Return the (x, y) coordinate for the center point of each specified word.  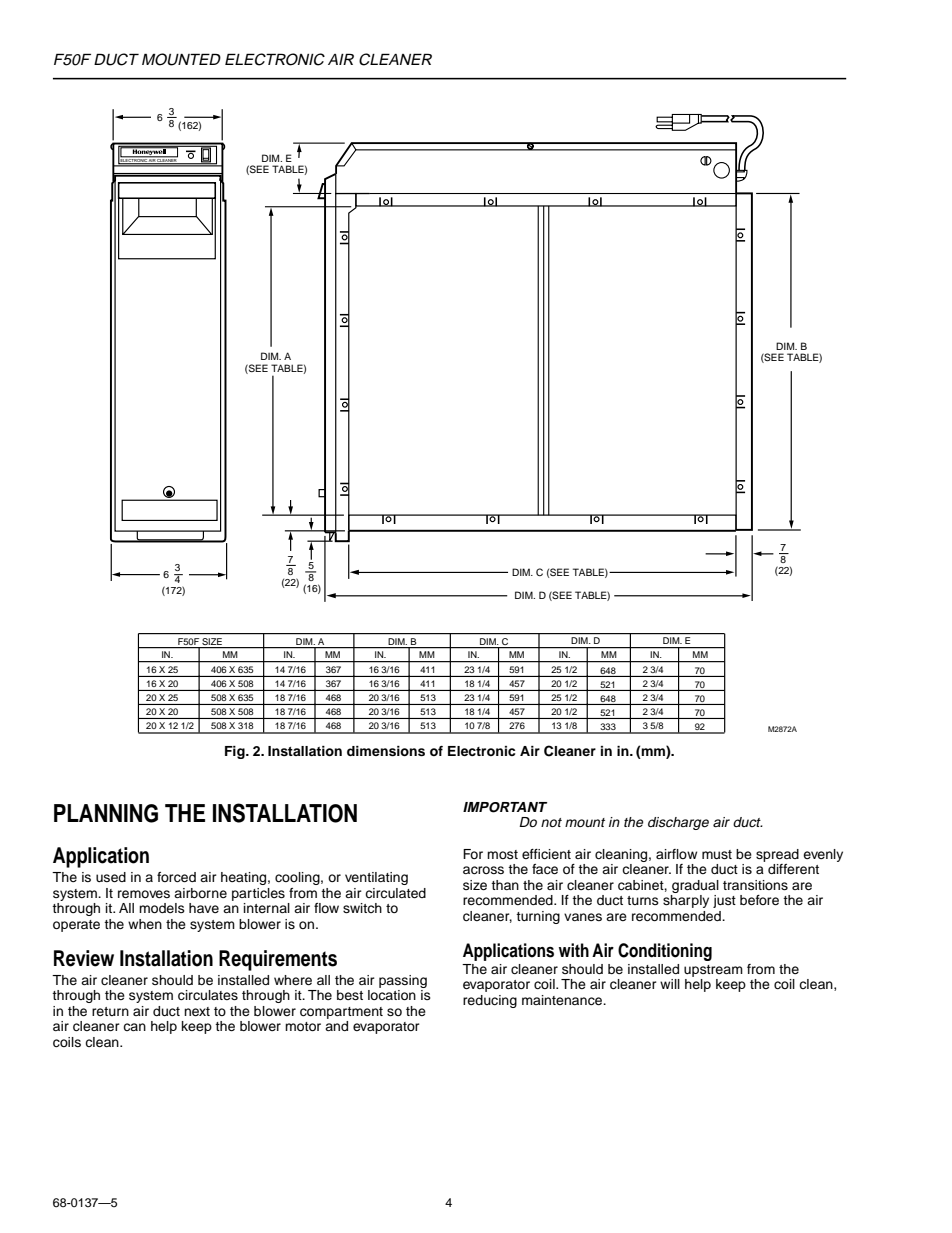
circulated (395, 893)
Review (84, 958)
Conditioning (665, 952)
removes (144, 894)
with (574, 950)
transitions (755, 885)
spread (777, 855)
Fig (236, 752)
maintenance (563, 1000)
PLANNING (106, 813)
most (502, 854)
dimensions (386, 751)
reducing (490, 1001)
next (197, 1011)
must (717, 854)
